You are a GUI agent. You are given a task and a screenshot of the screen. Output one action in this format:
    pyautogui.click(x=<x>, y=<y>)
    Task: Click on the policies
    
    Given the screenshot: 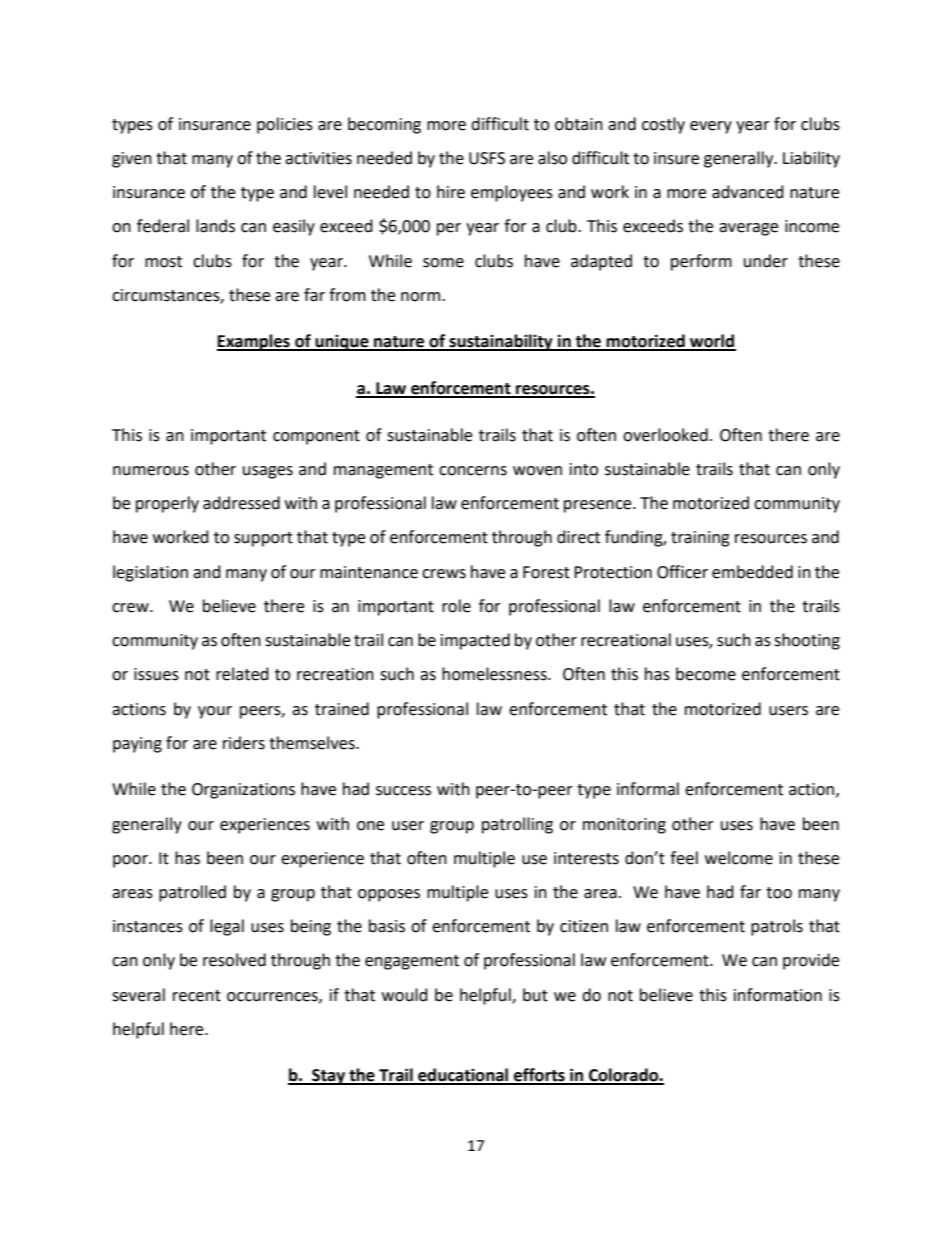 What is the action you would take?
    pyautogui.click(x=285, y=125)
